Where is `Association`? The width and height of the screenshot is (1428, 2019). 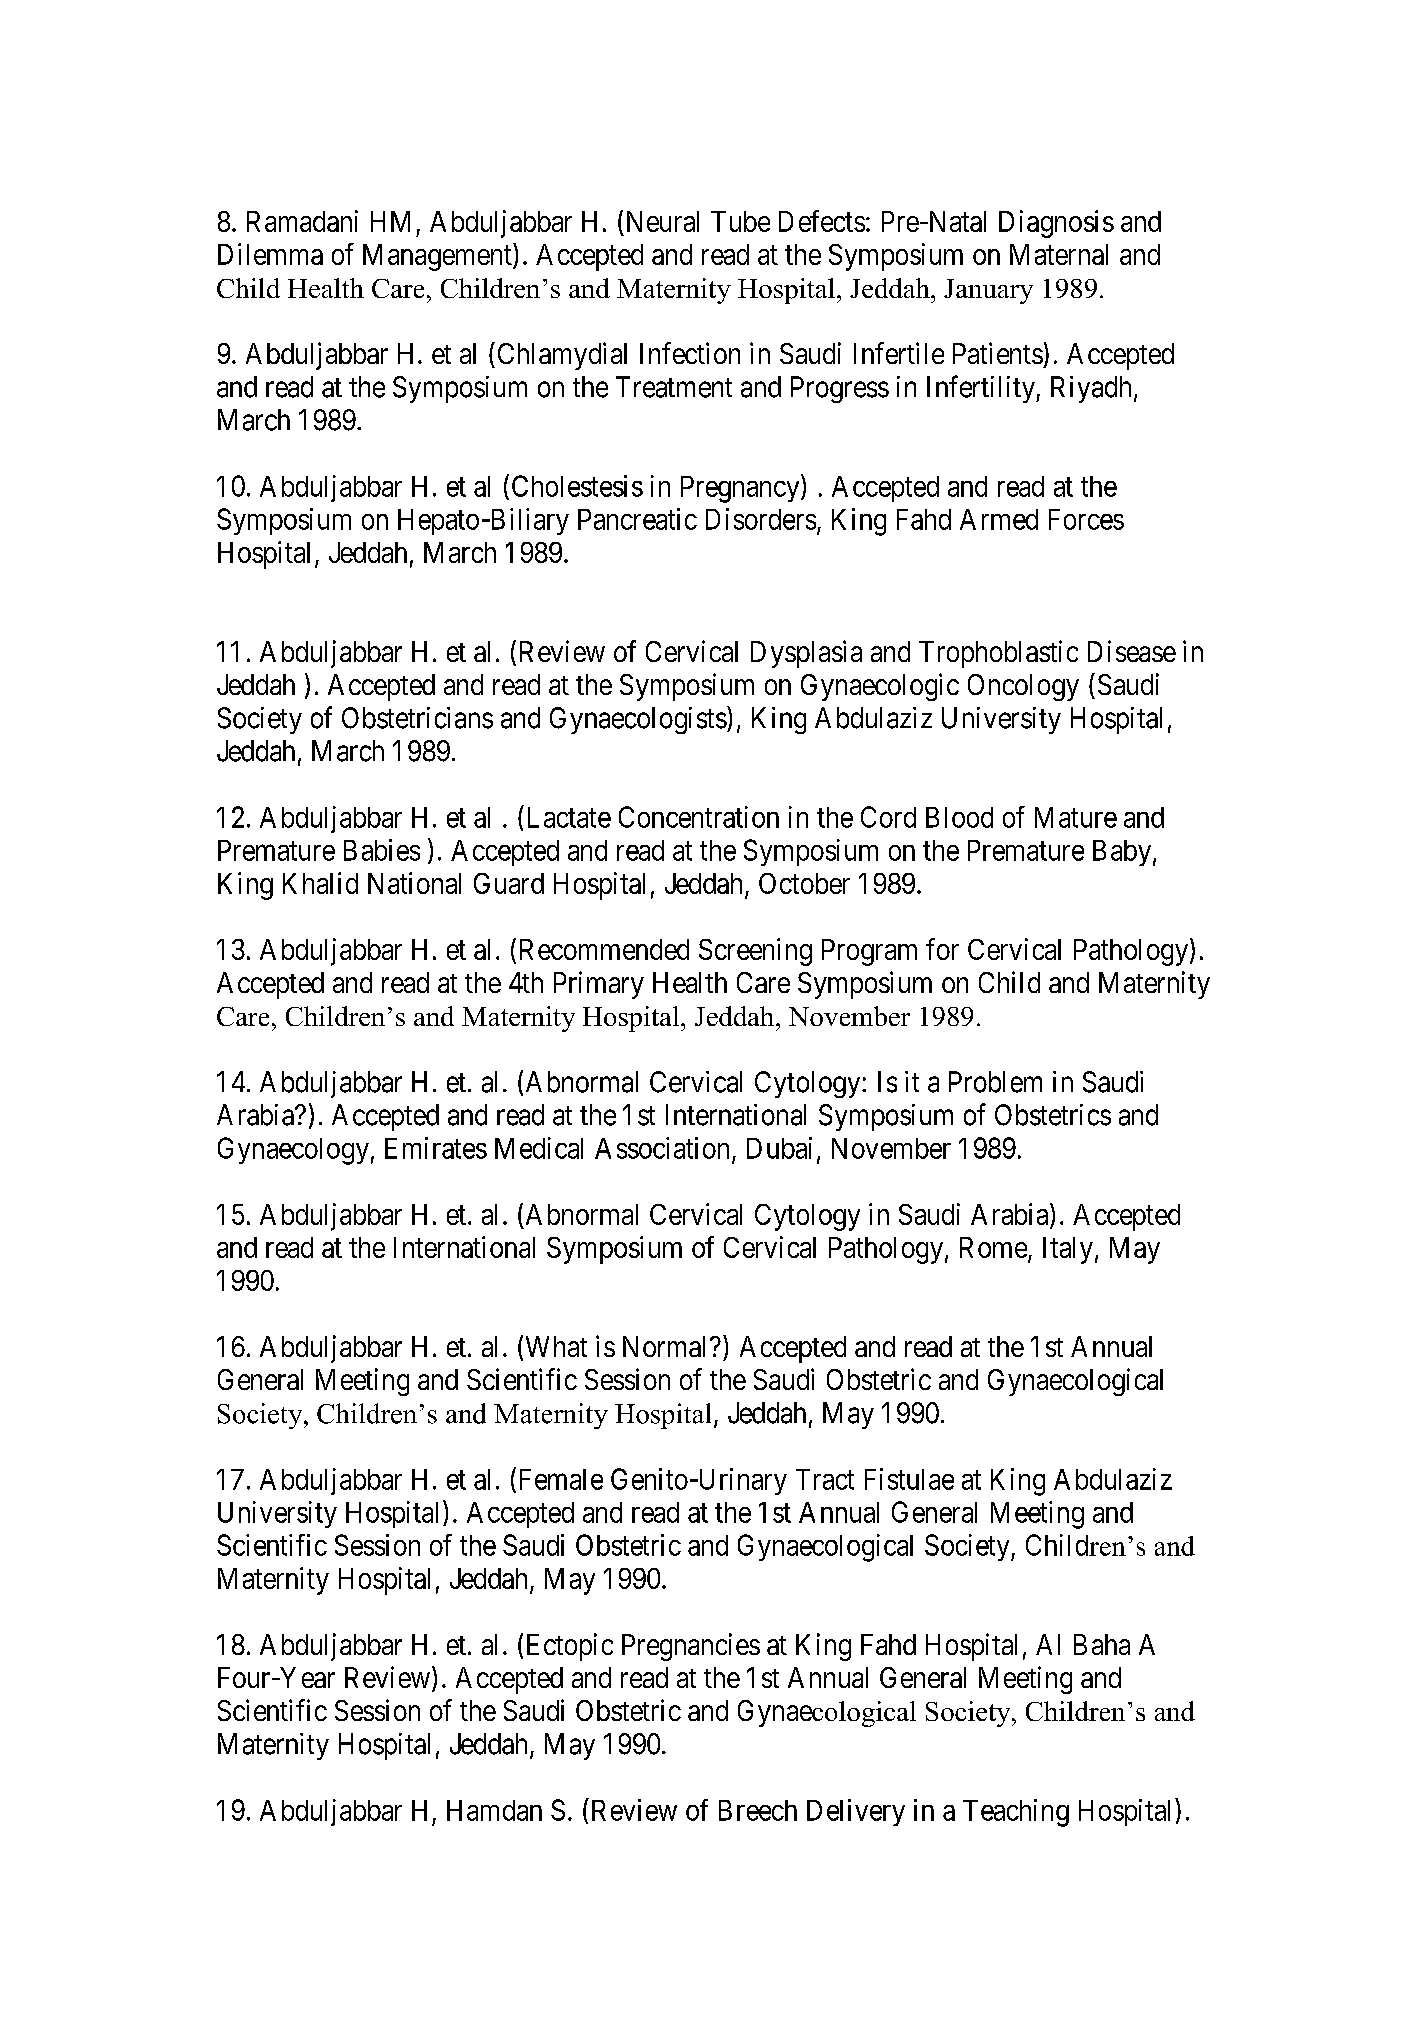
Association is located at coordinates (662, 1148).
